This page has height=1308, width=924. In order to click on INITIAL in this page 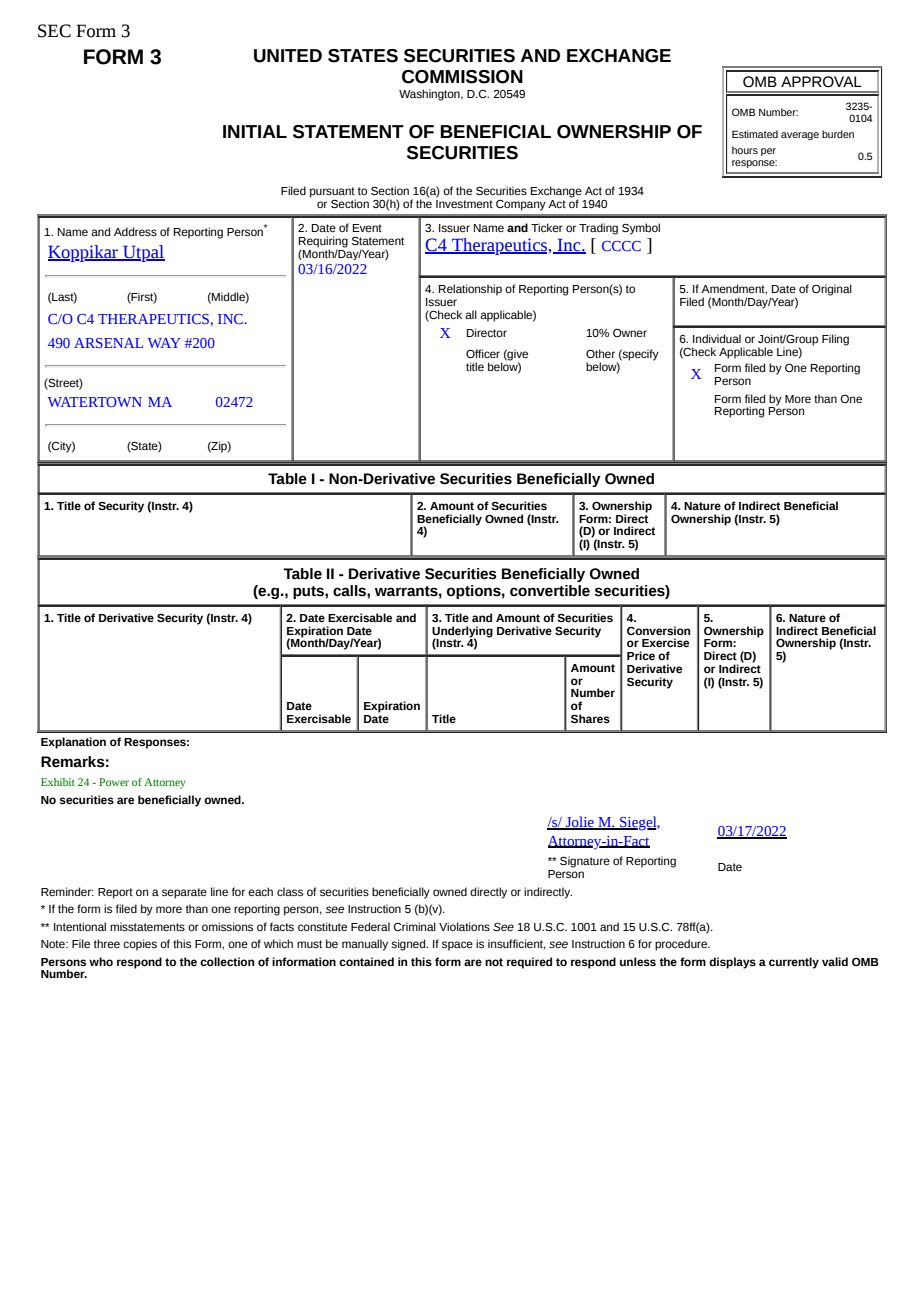, I will do `click(255, 131)`.
